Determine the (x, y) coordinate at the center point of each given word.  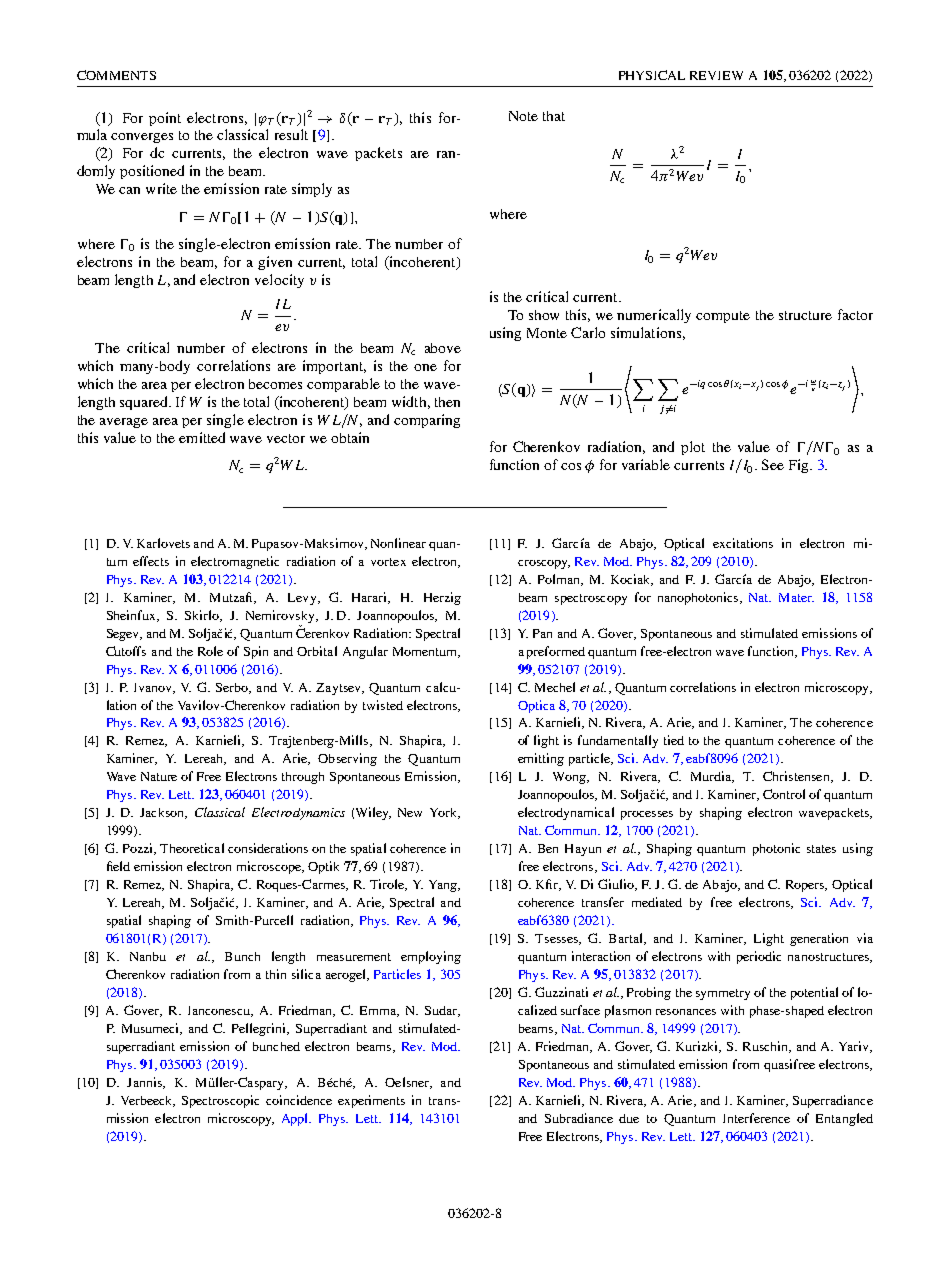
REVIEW (716, 75)
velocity (279, 281)
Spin (256, 652)
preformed (556, 652)
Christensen (797, 777)
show (544, 315)
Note (523, 116)
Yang (444, 886)
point (165, 119)
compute (723, 317)
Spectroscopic (220, 1101)
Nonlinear (398, 543)
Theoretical (192, 848)
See (773, 464)
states (821, 849)
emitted (202, 437)
